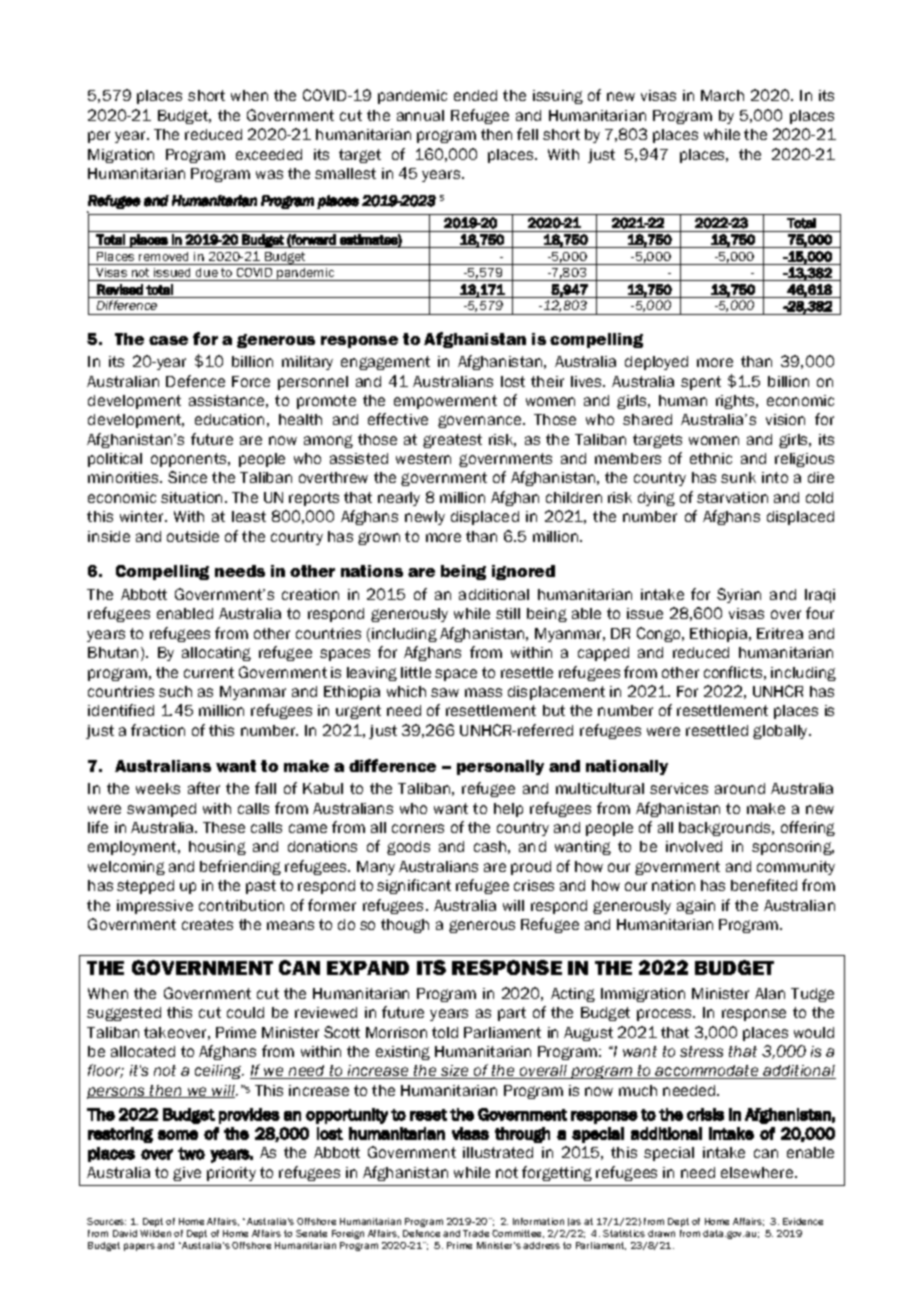  What do you see at coordinates (722, 95) in the page?
I see `March` at bounding box center [722, 95].
